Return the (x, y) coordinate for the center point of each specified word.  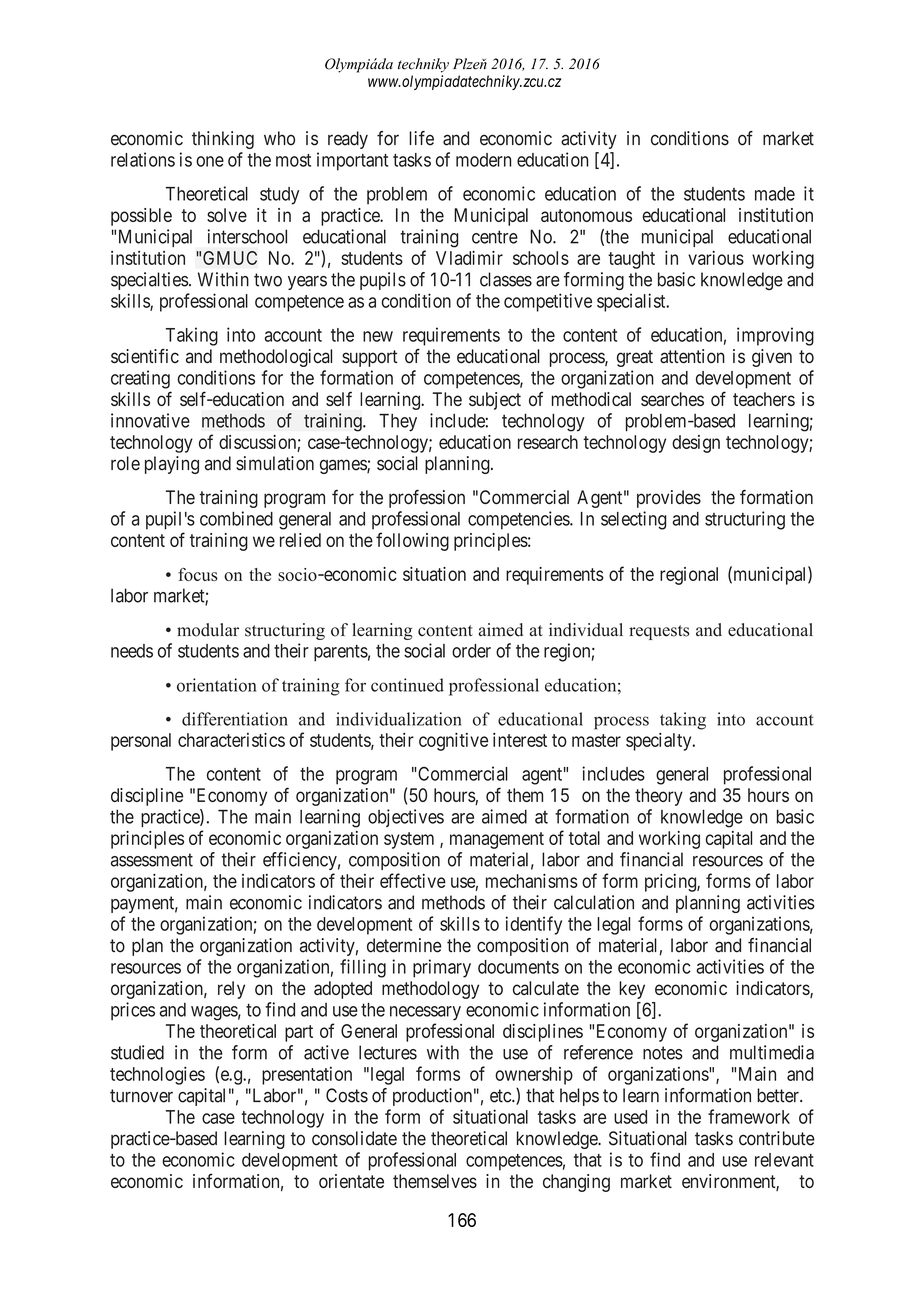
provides (669, 499)
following (412, 541)
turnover (141, 1096)
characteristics (231, 740)
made (775, 194)
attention (692, 356)
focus (198, 574)
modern (483, 160)
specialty (660, 742)
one (210, 161)
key (632, 990)
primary (442, 968)
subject (495, 401)
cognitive (453, 742)
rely (231, 990)
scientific (145, 356)
